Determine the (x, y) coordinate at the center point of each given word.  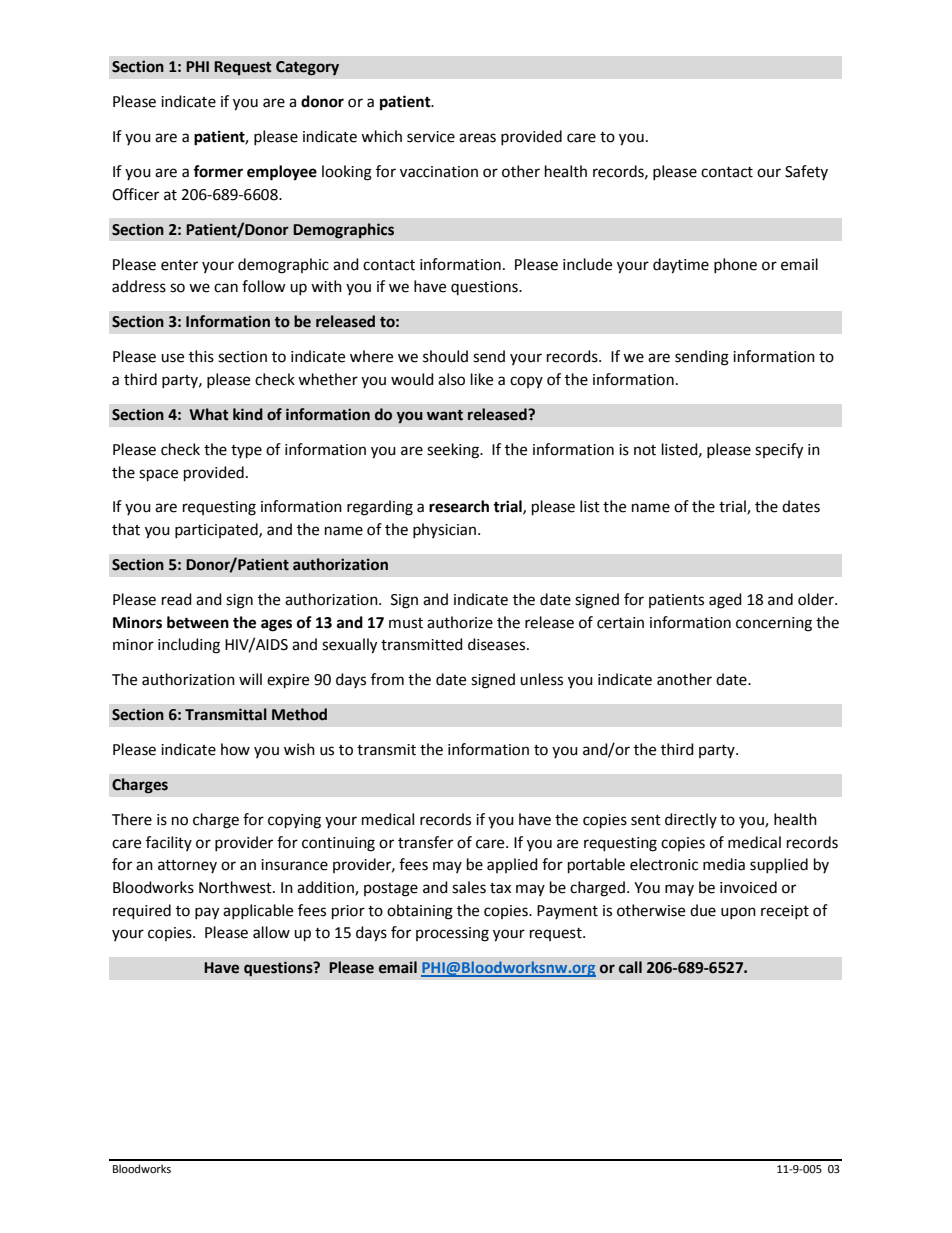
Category (307, 68)
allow (271, 932)
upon (738, 913)
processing (452, 934)
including (189, 646)
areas (477, 138)
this (201, 356)
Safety (806, 172)
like (482, 379)
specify (779, 451)
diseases (498, 644)
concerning (774, 624)
